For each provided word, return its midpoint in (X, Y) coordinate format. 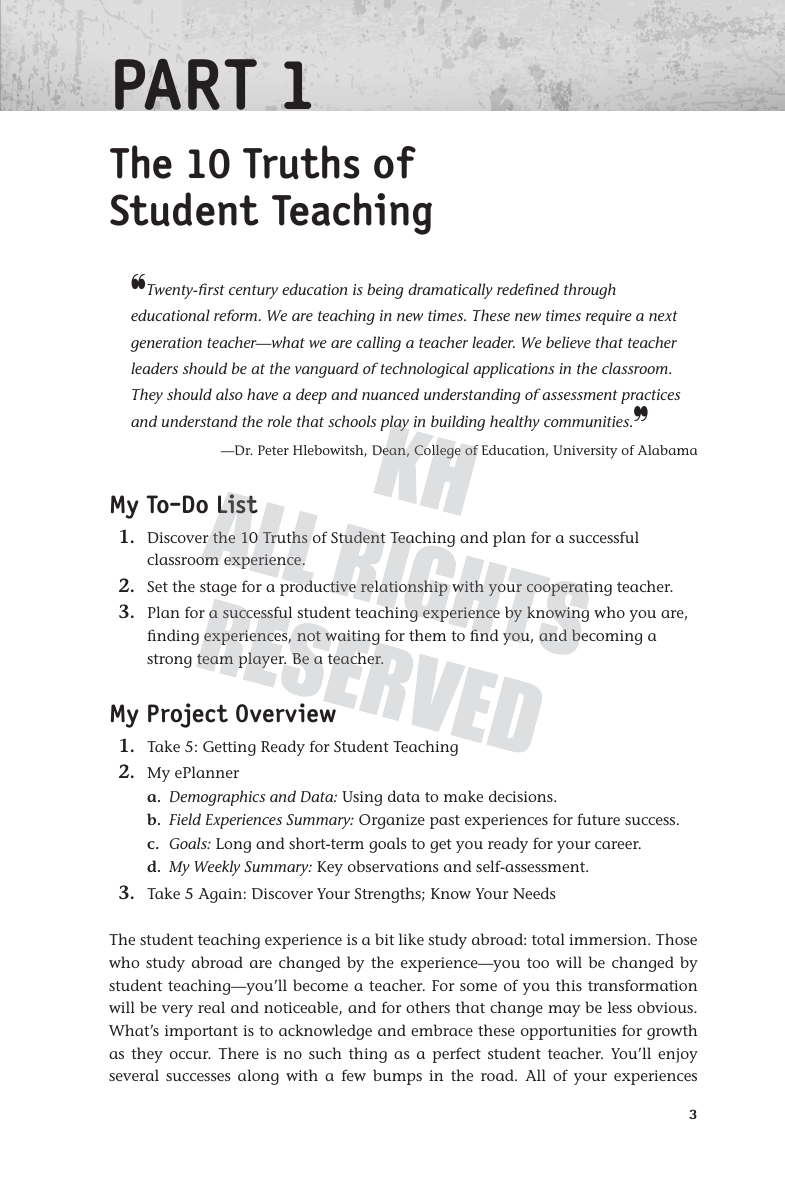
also (229, 394)
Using (362, 798)
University (585, 452)
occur (190, 1055)
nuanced (390, 394)
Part (186, 84)
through (590, 291)
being (385, 291)
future (598, 819)
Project (188, 715)
